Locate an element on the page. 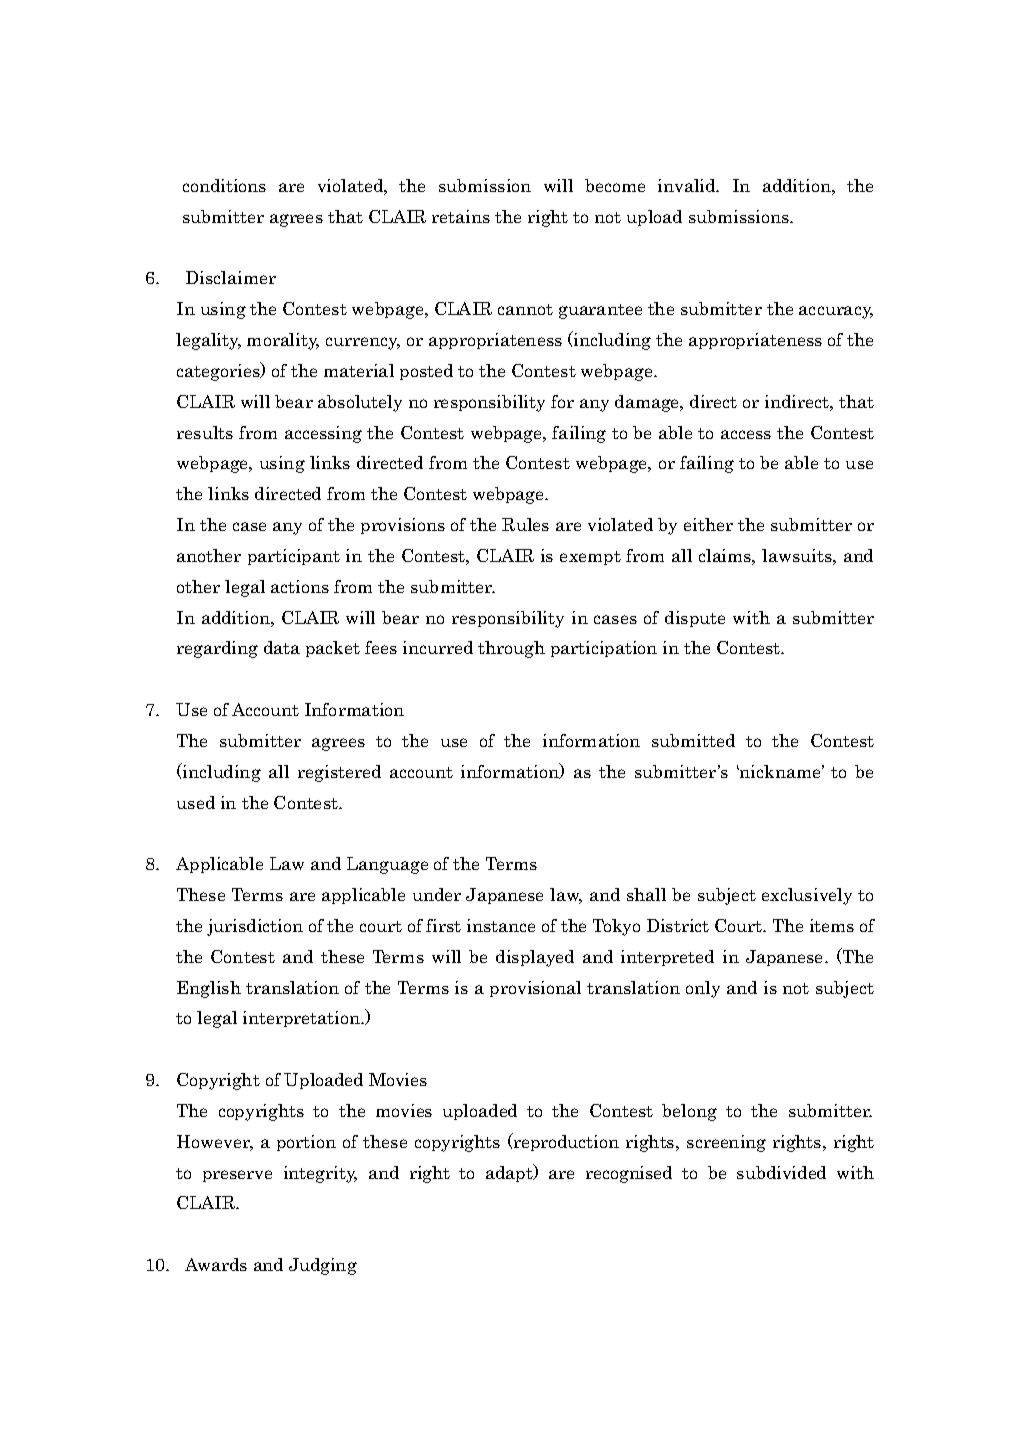 The width and height of the document is (1020, 1442). interpretation is located at coordinates (302, 1019).
